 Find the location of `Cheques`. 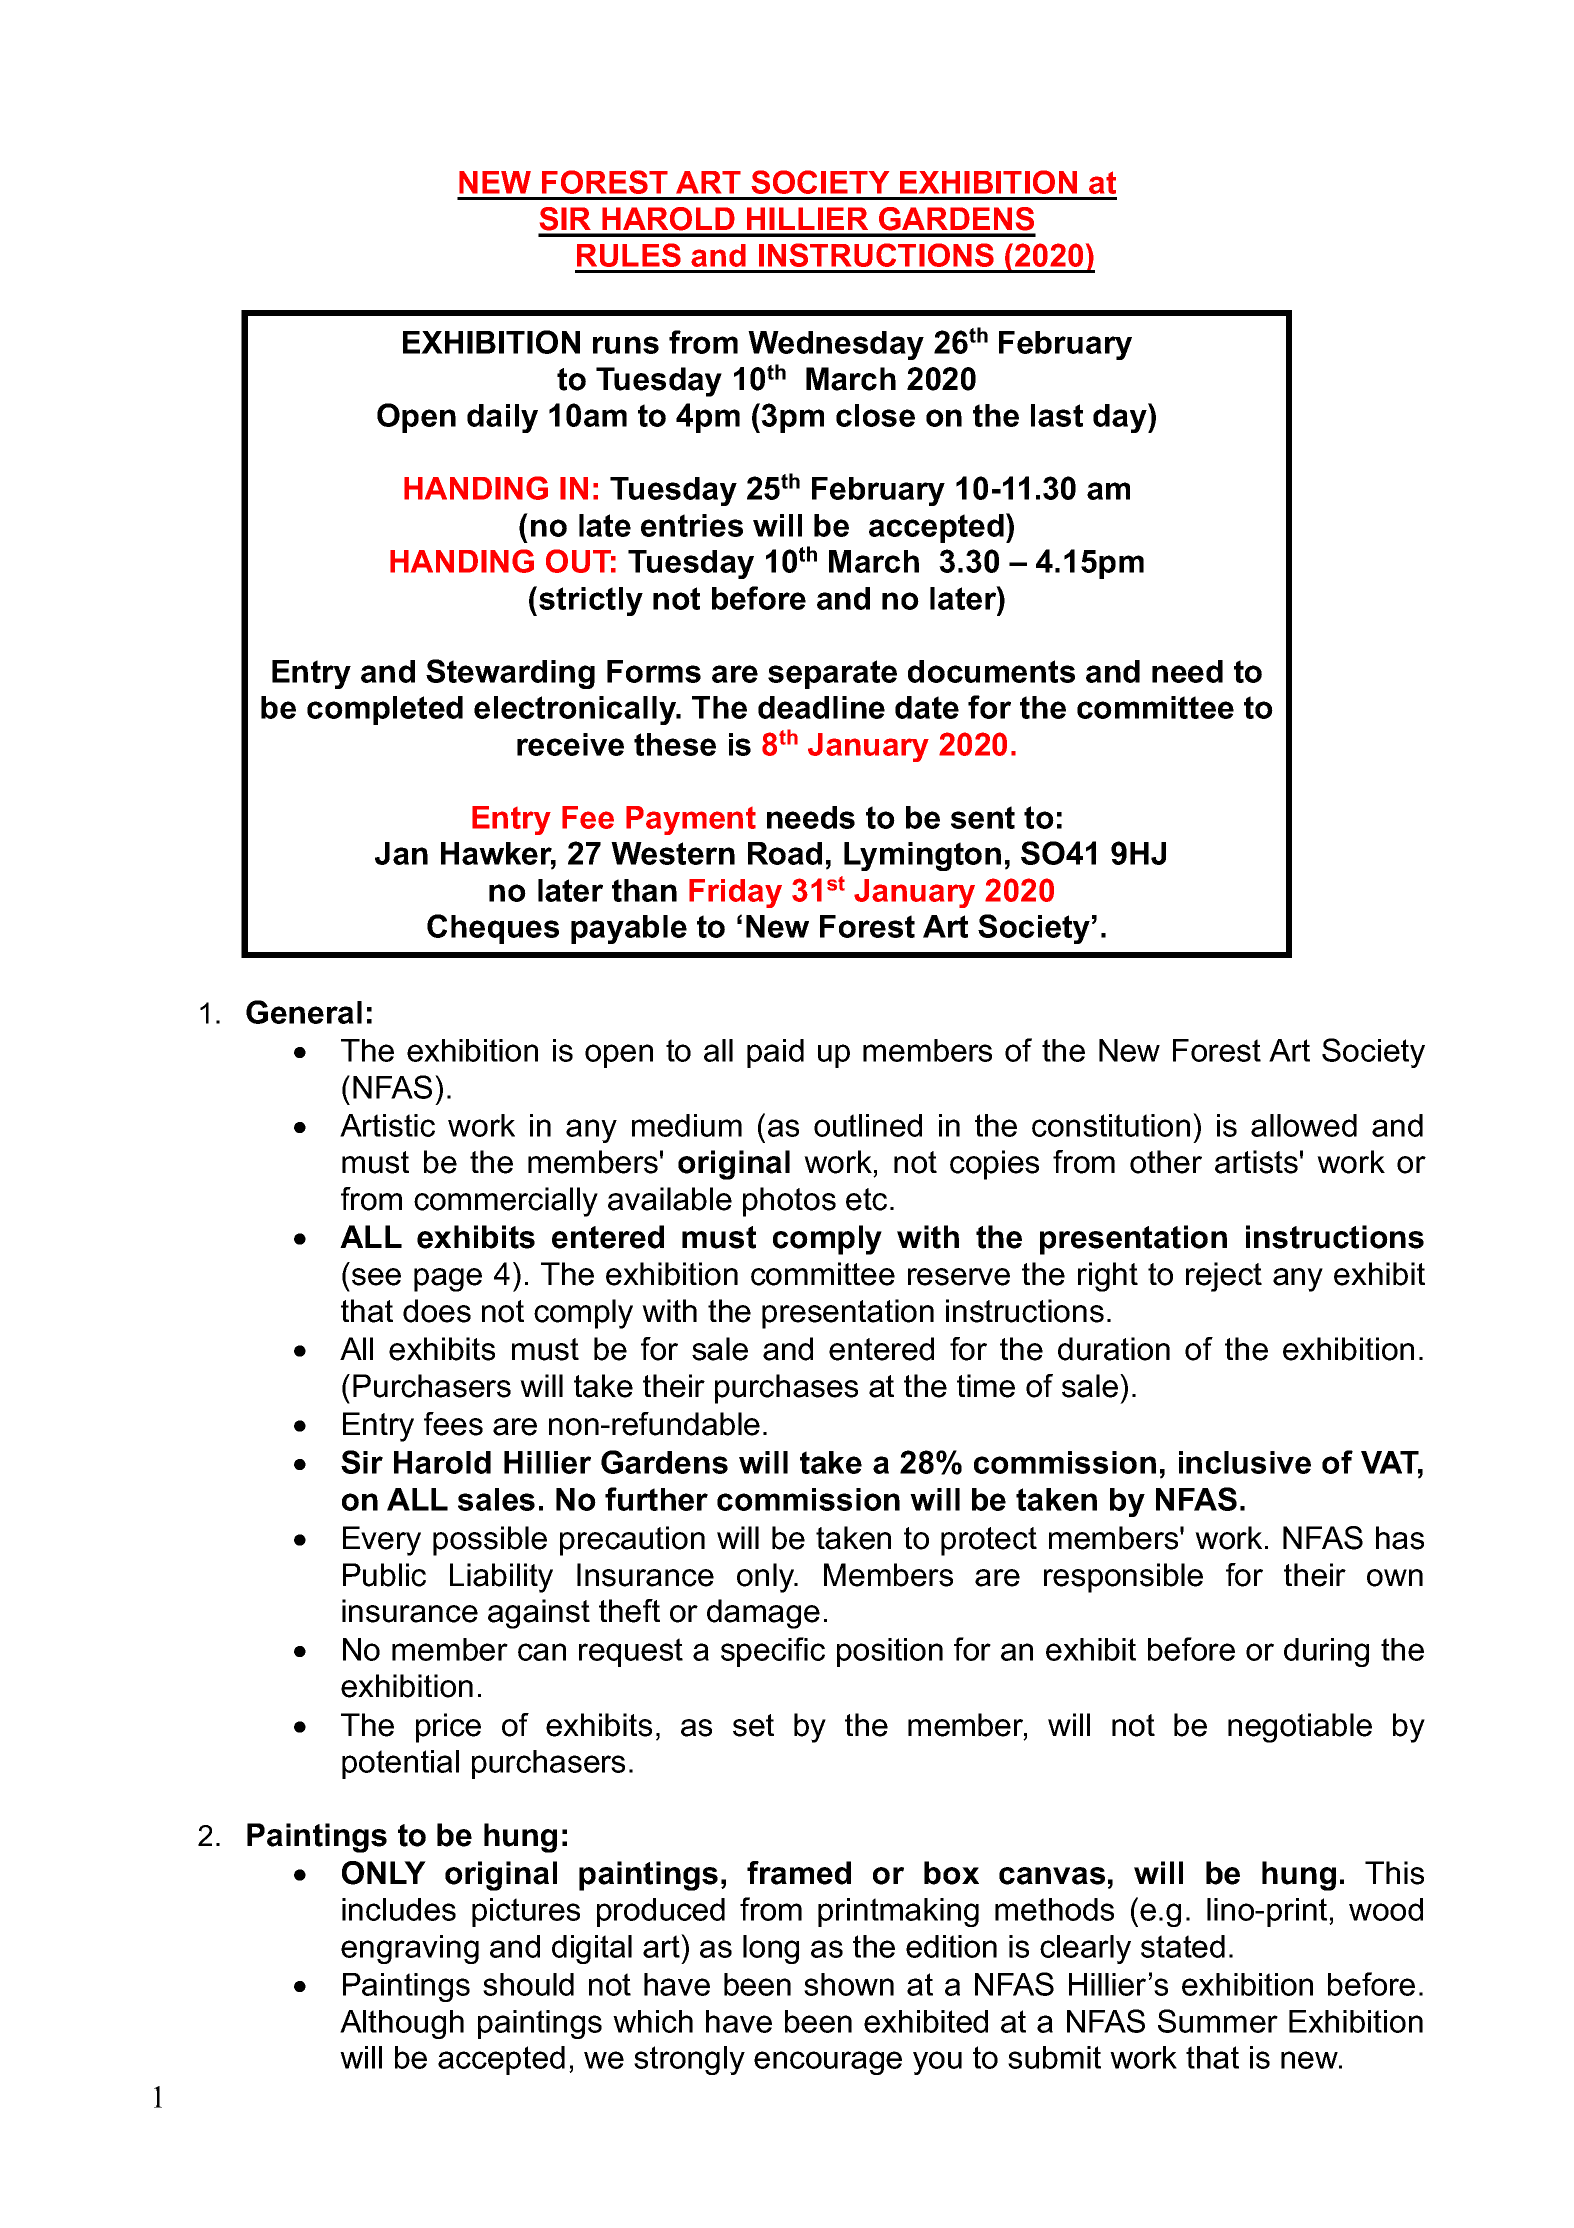

Cheques is located at coordinates (493, 929).
